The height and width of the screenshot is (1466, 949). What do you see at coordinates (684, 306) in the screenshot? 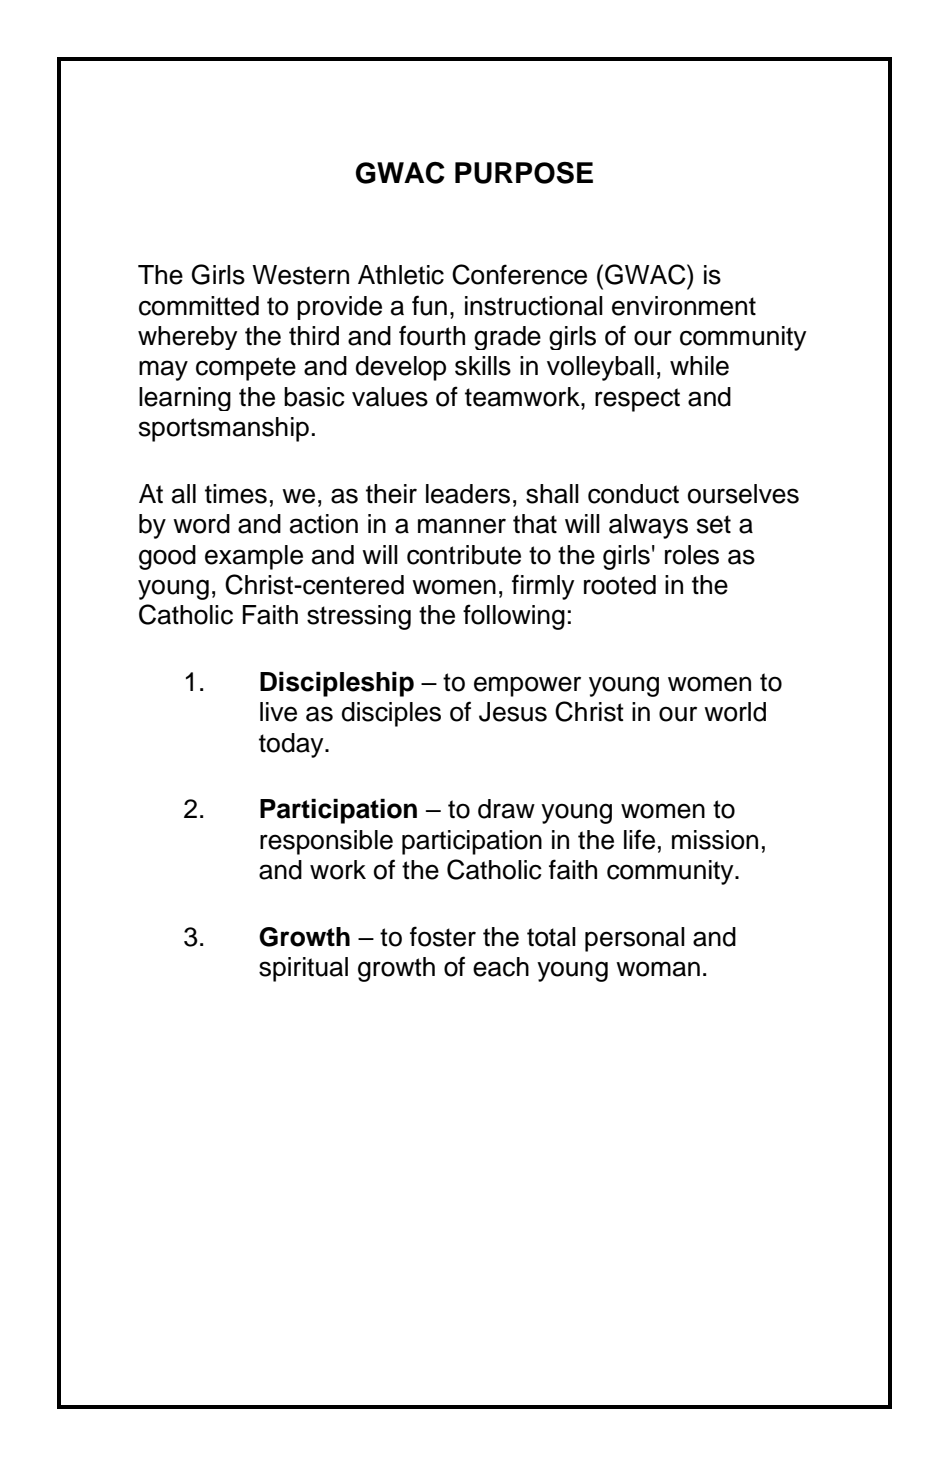
I see `environment` at bounding box center [684, 306].
